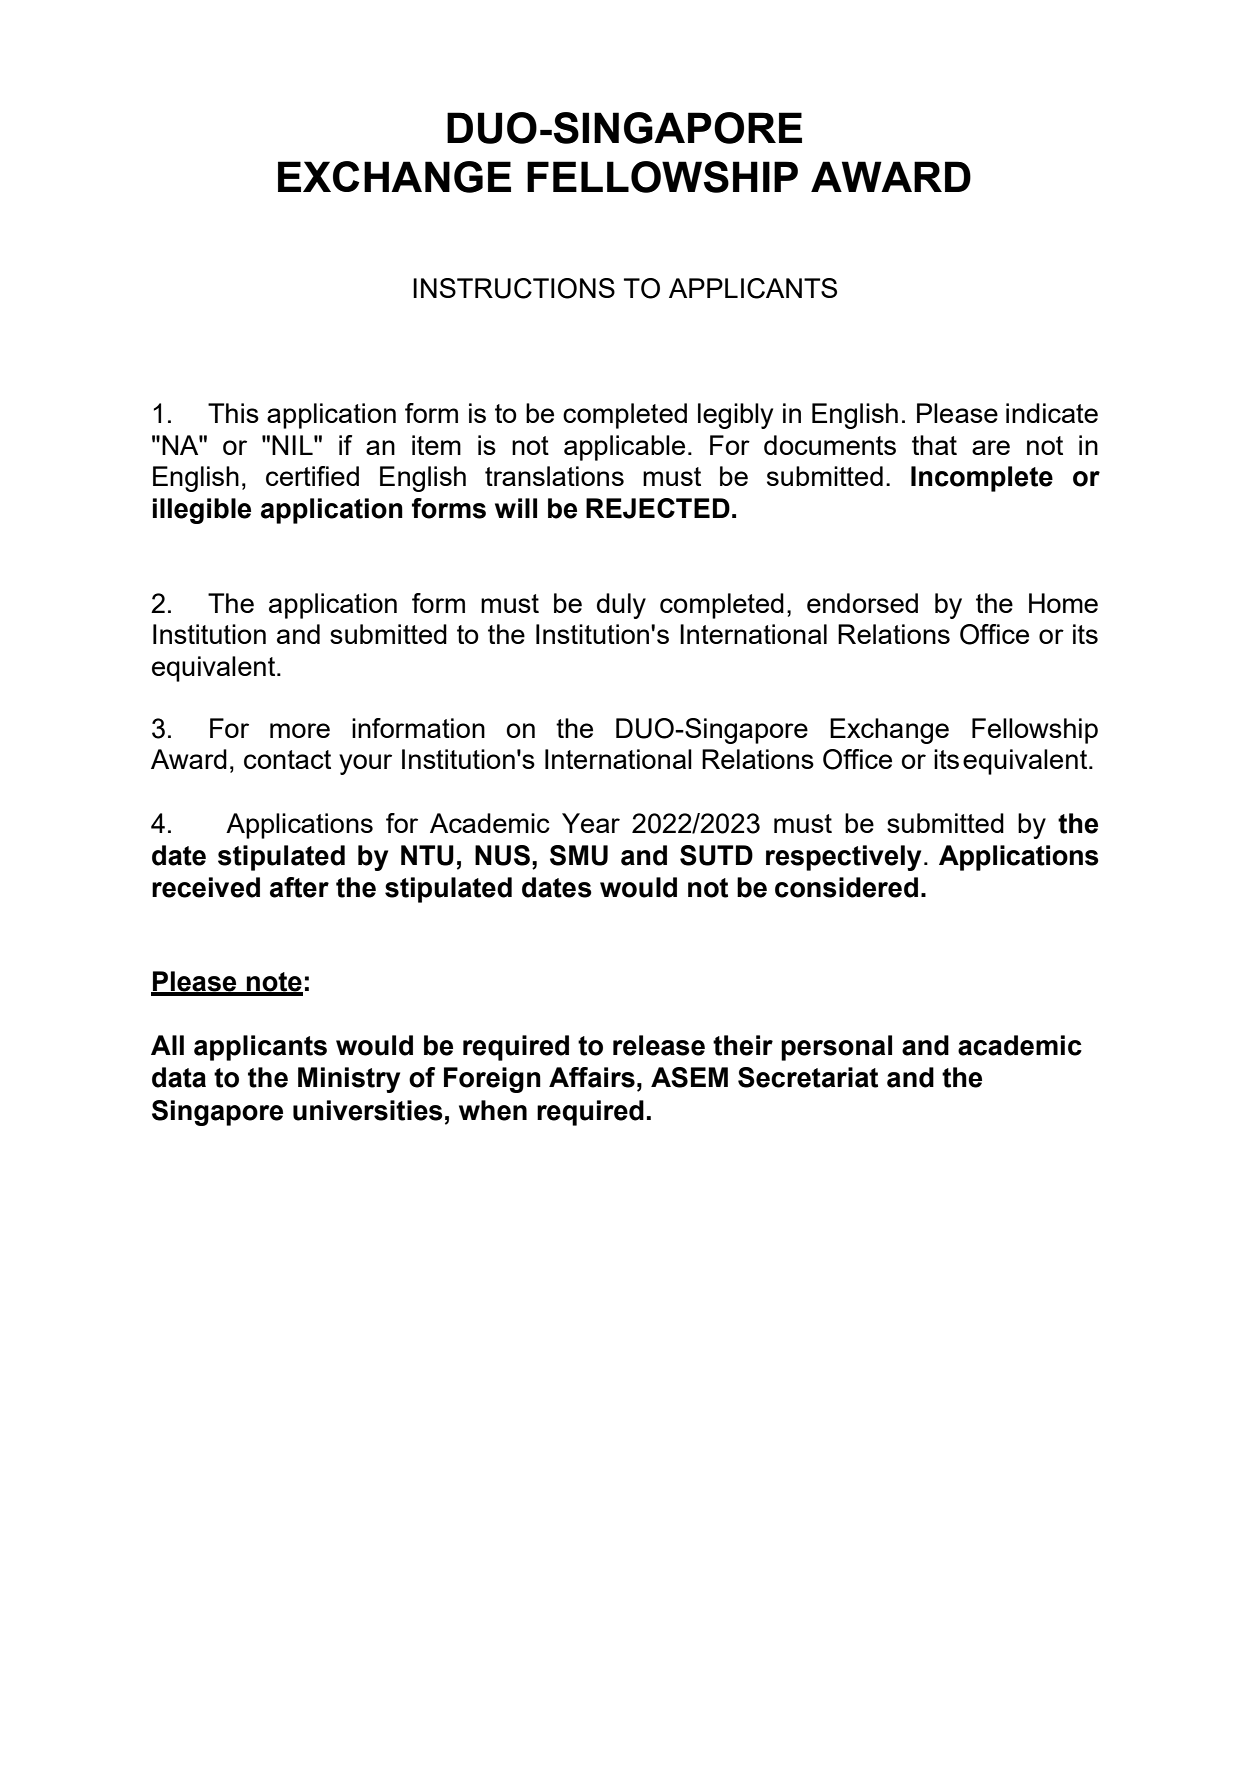  I want to click on endorsed, so click(862, 603).
